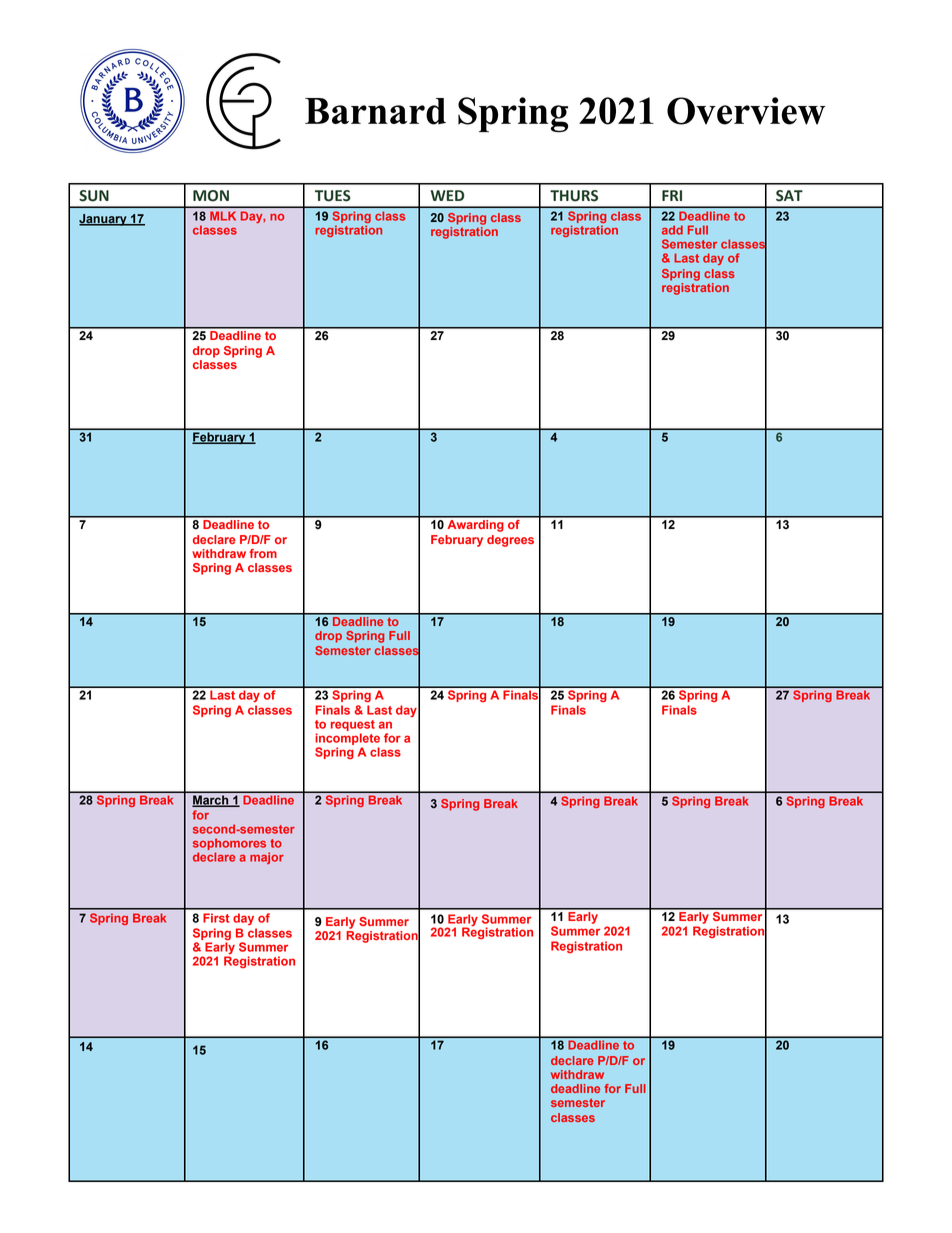 The height and width of the image is (1233, 952). I want to click on MLK, so click(223, 216).
